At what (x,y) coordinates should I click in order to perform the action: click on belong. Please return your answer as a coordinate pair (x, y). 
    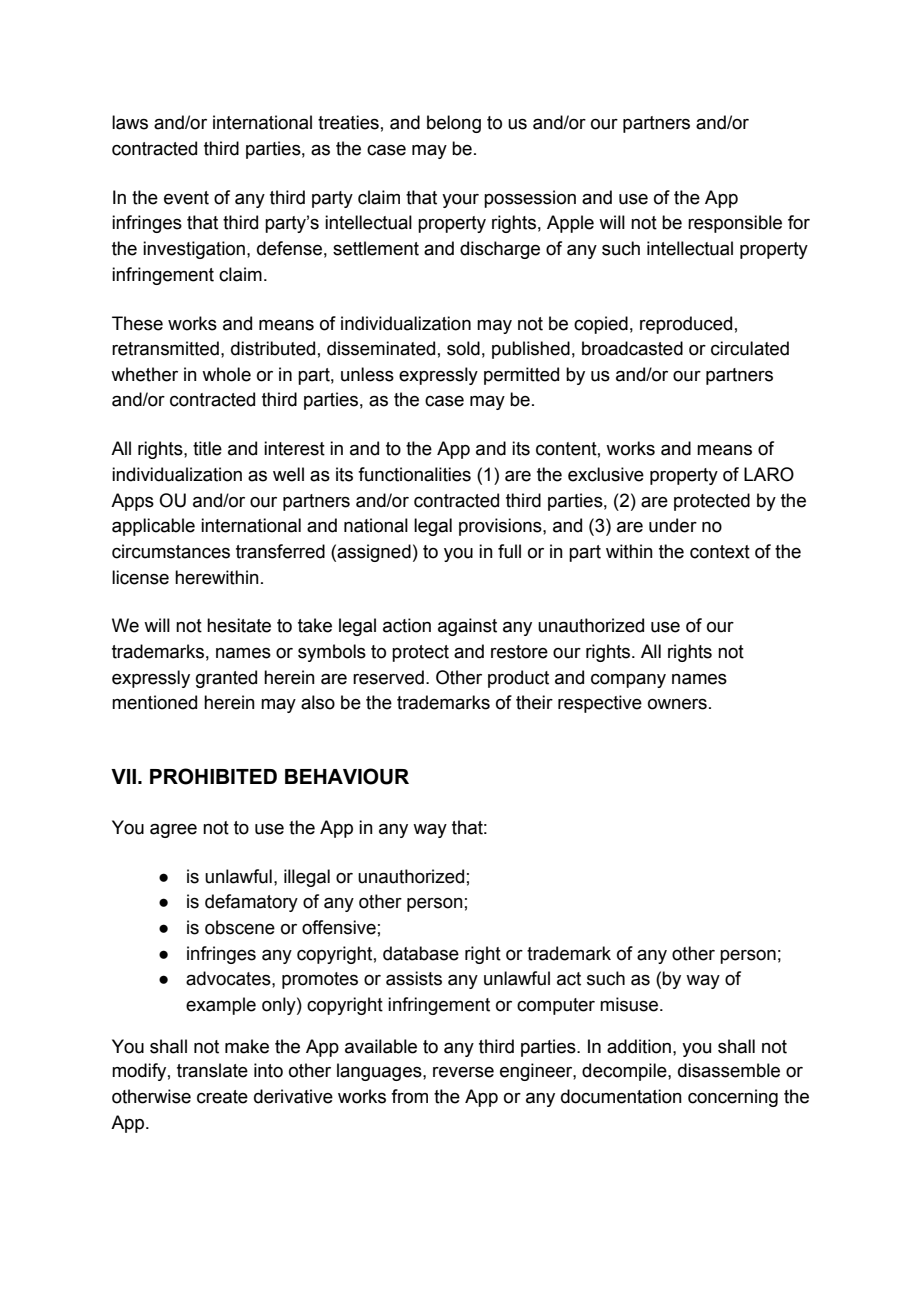
    Looking at the image, I should click on (454, 124).
